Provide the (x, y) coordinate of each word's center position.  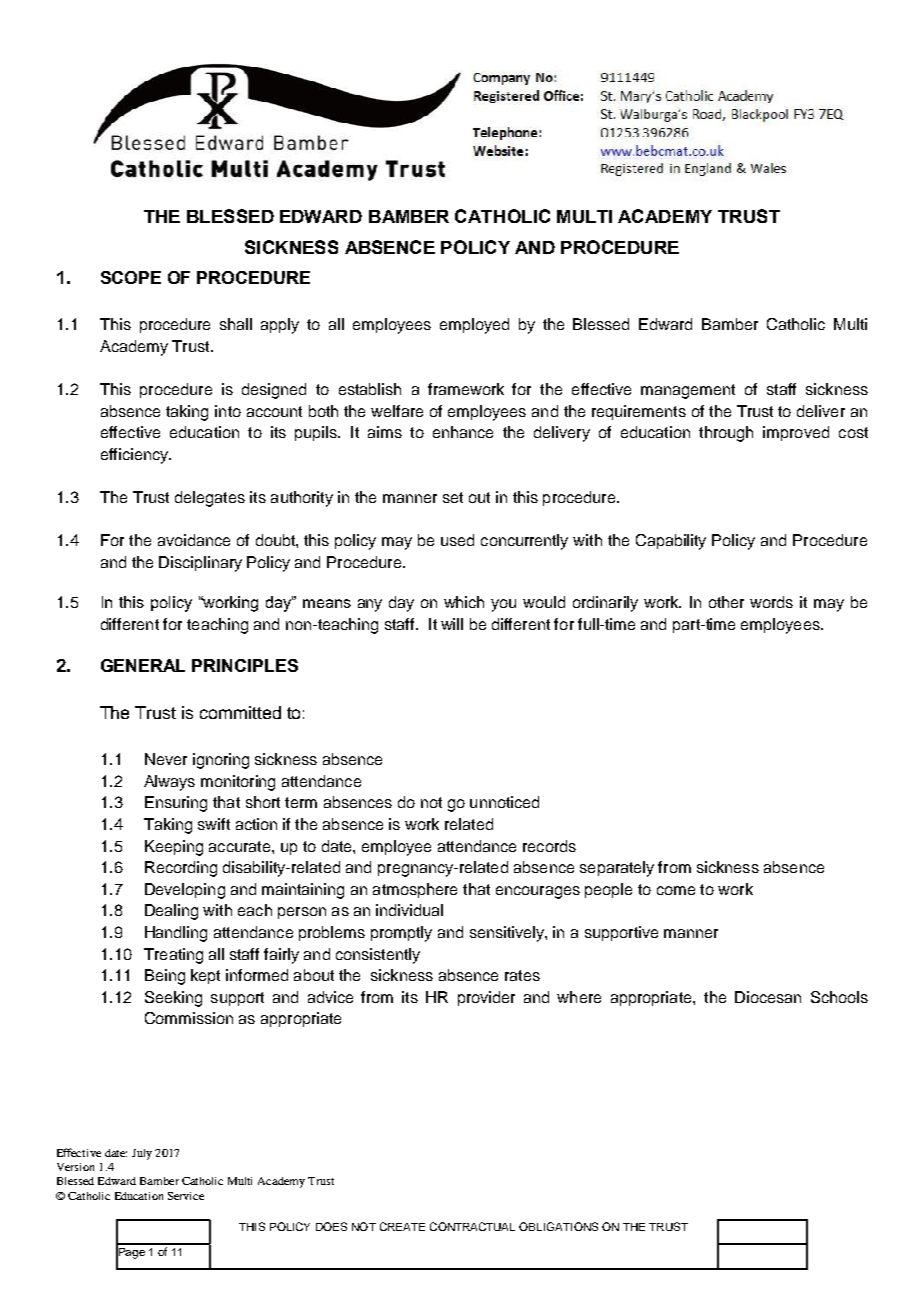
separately (617, 869)
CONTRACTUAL (472, 1226)
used (457, 540)
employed (474, 326)
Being (165, 977)
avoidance (194, 540)
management (688, 391)
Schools (839, 997)
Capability (671, 542)
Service (186, 1196)
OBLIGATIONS (558, 1226)
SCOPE (131, 277)
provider (486, 998)
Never (166, 759)
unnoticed (504, 802)
